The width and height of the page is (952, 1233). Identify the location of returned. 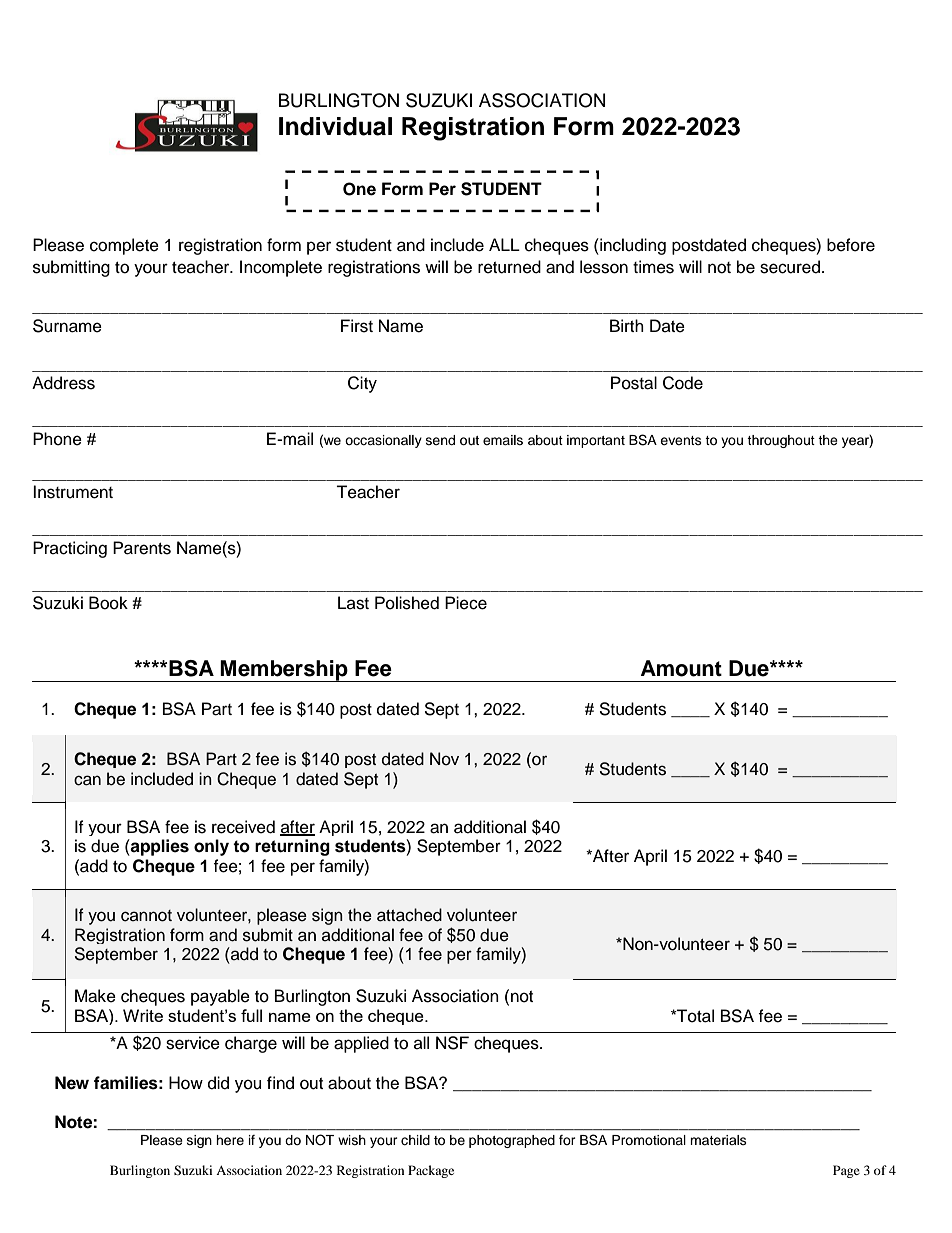
(509, 267).
